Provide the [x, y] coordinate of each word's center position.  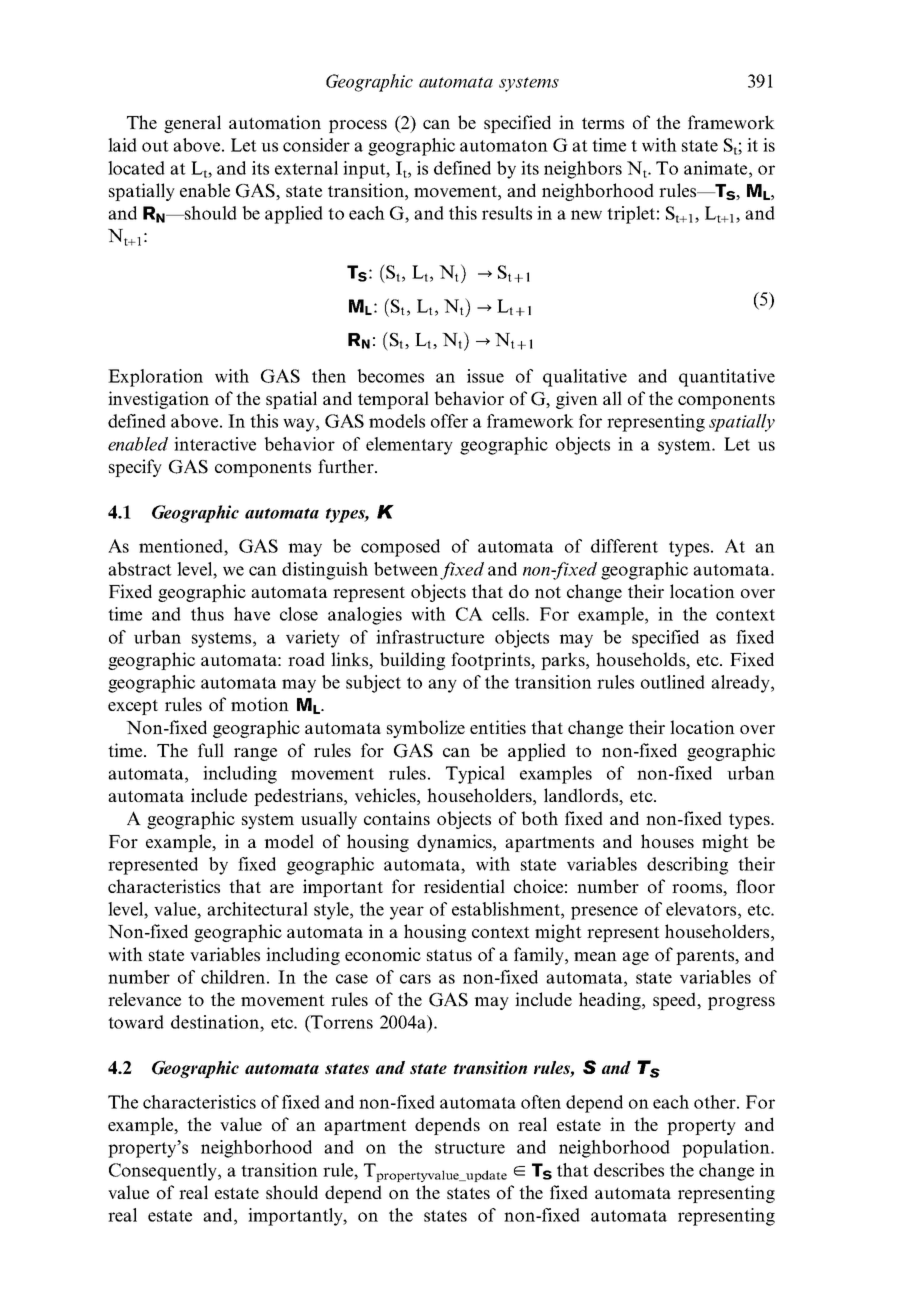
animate [717, 168]
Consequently [164, 1172]
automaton [504, 146]
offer [449, 421]
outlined [673, 682]
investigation [158, 400]
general [192, 124]
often [541, 1102]
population [727, 1149]
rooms [698, 890]
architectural [257, 909]
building [412, 661]
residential [464, 886]
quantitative [727, 378]
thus [207, 614]
